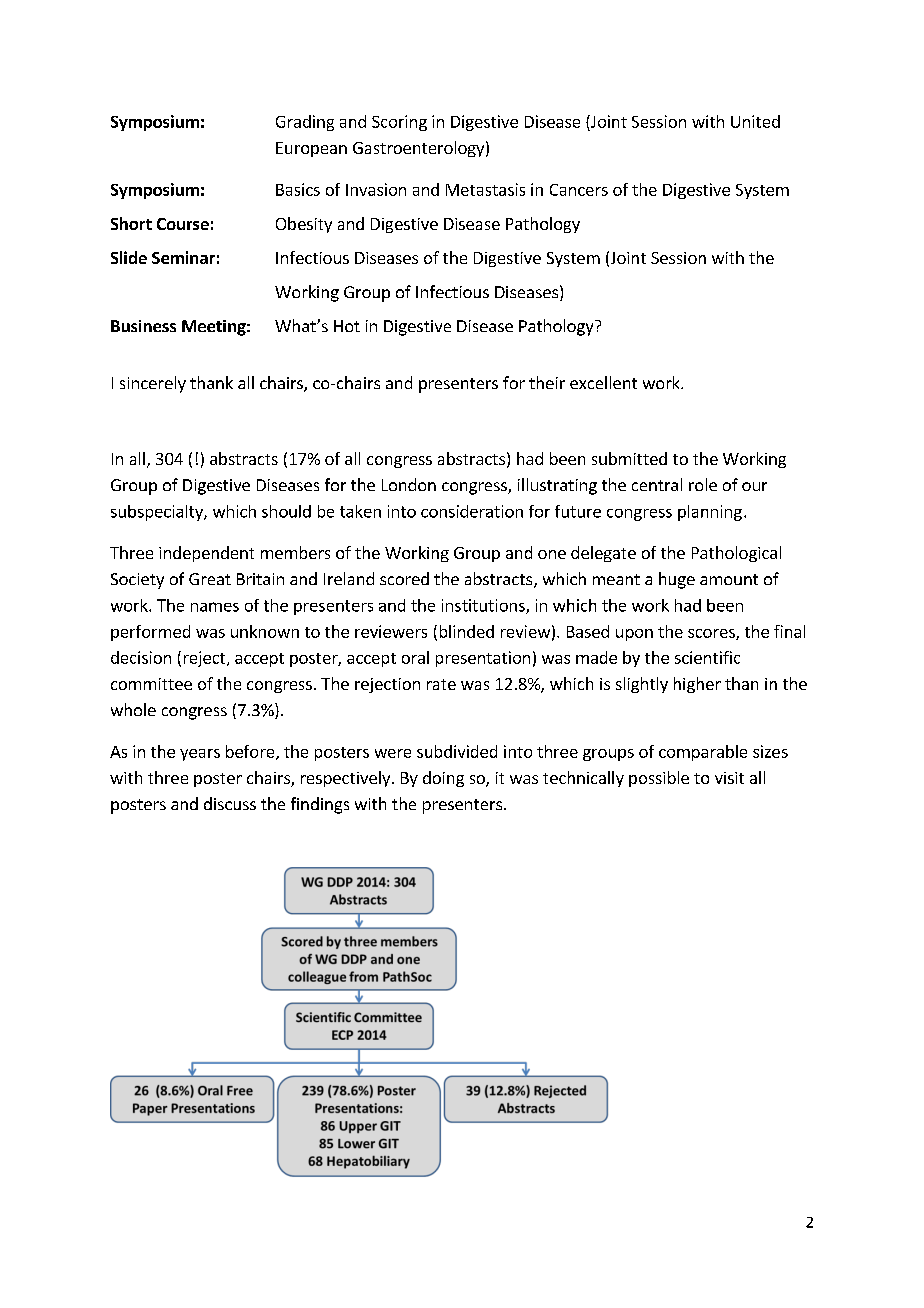 The width and height of the screenshot is (924, 1308). Describe the element at coordinates (409, 484) in the screenshot. I see `London` at that location.
